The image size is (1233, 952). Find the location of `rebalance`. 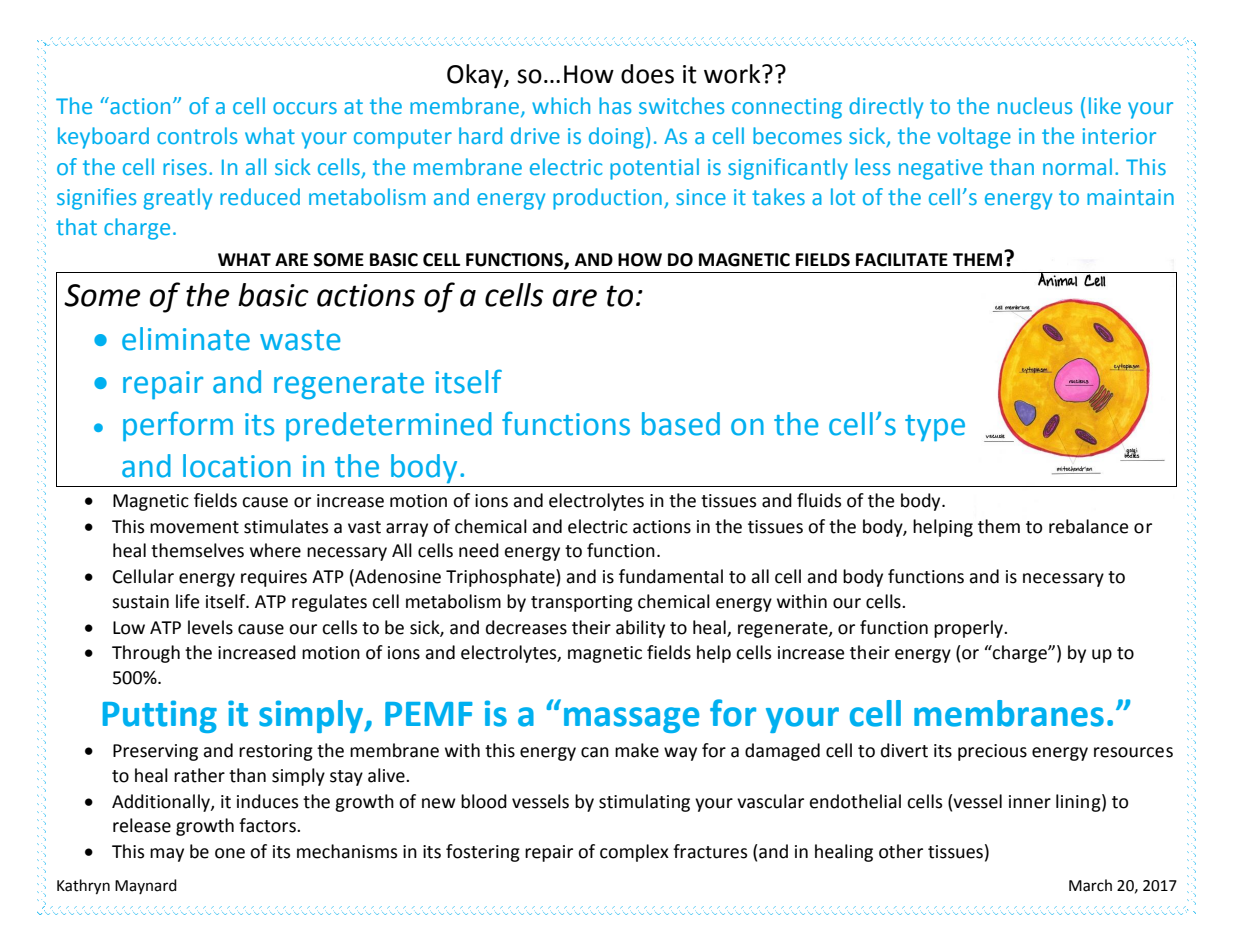

rebalance is located at coordinates (1088, 526).
